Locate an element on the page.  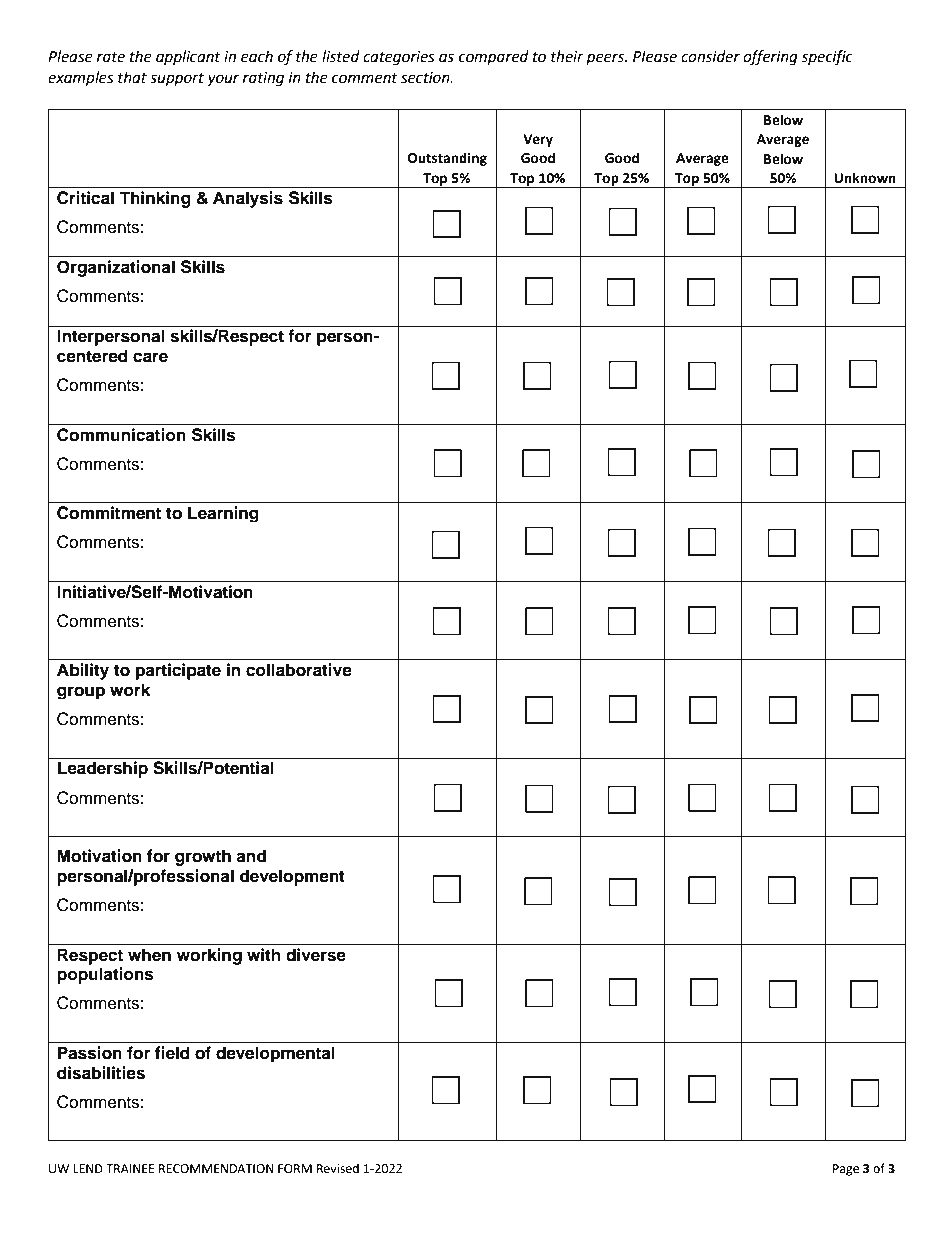
collaborative is located at coordinates (299, 670).
